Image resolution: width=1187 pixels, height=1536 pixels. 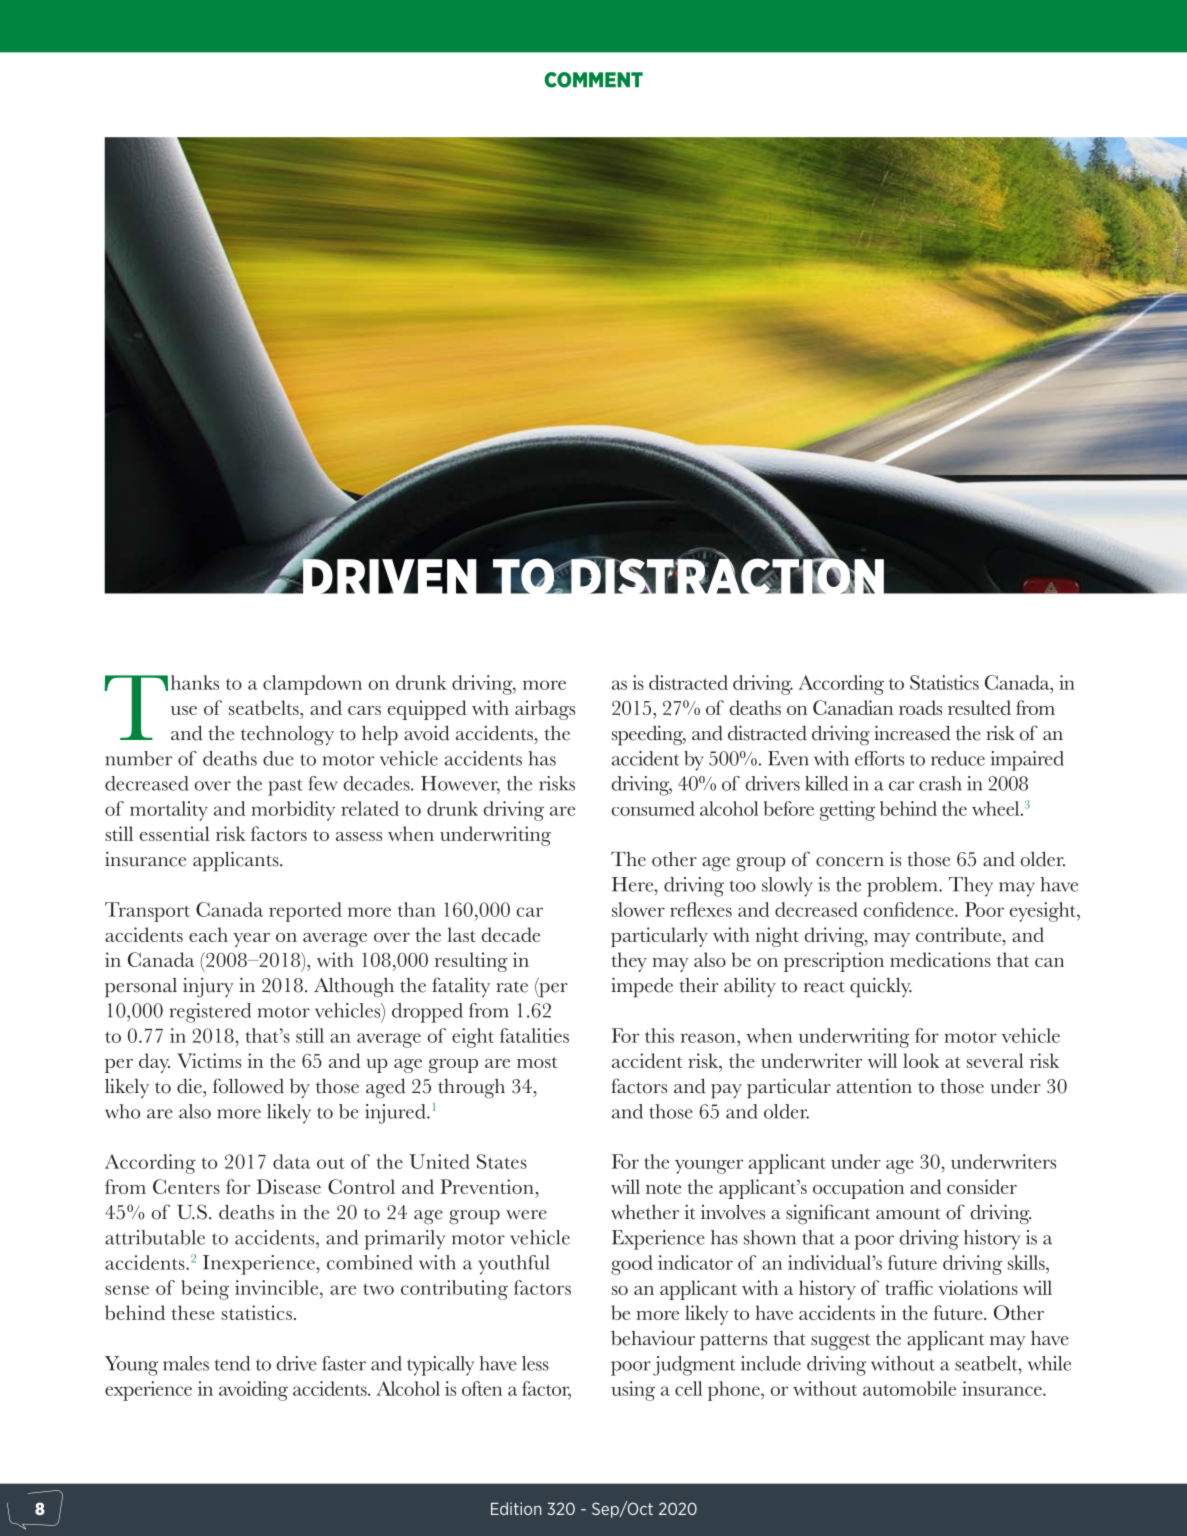 What do you see at coordinates (920, 707) in the screenshot?
I see `roads` at bounding box center [920, 707].
